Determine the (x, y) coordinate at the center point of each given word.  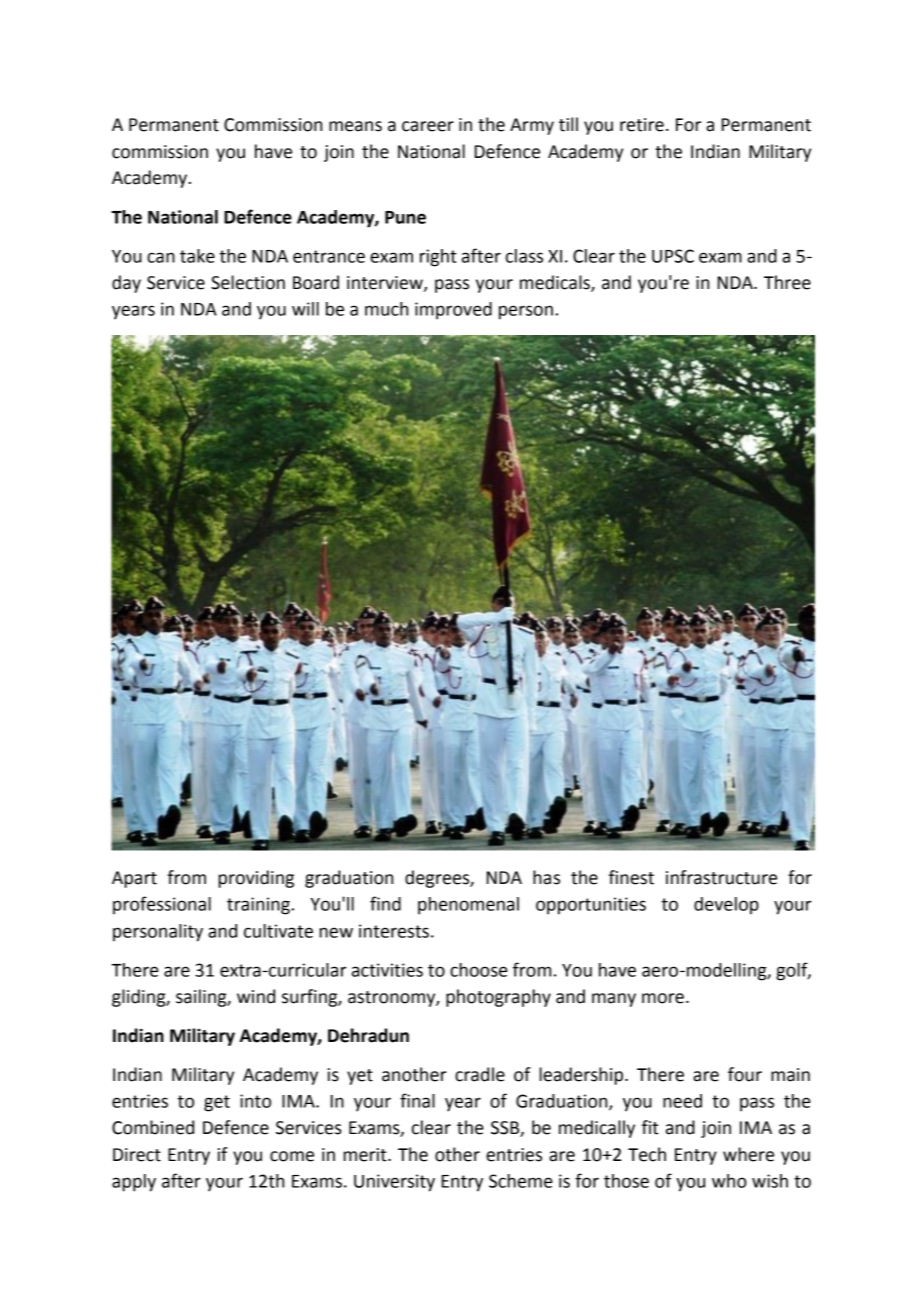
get (217, 1103)
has (546, 877)
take (197, 256)
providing (256, 879)
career (428, 126)
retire (642, 125)
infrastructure (721, 877)
